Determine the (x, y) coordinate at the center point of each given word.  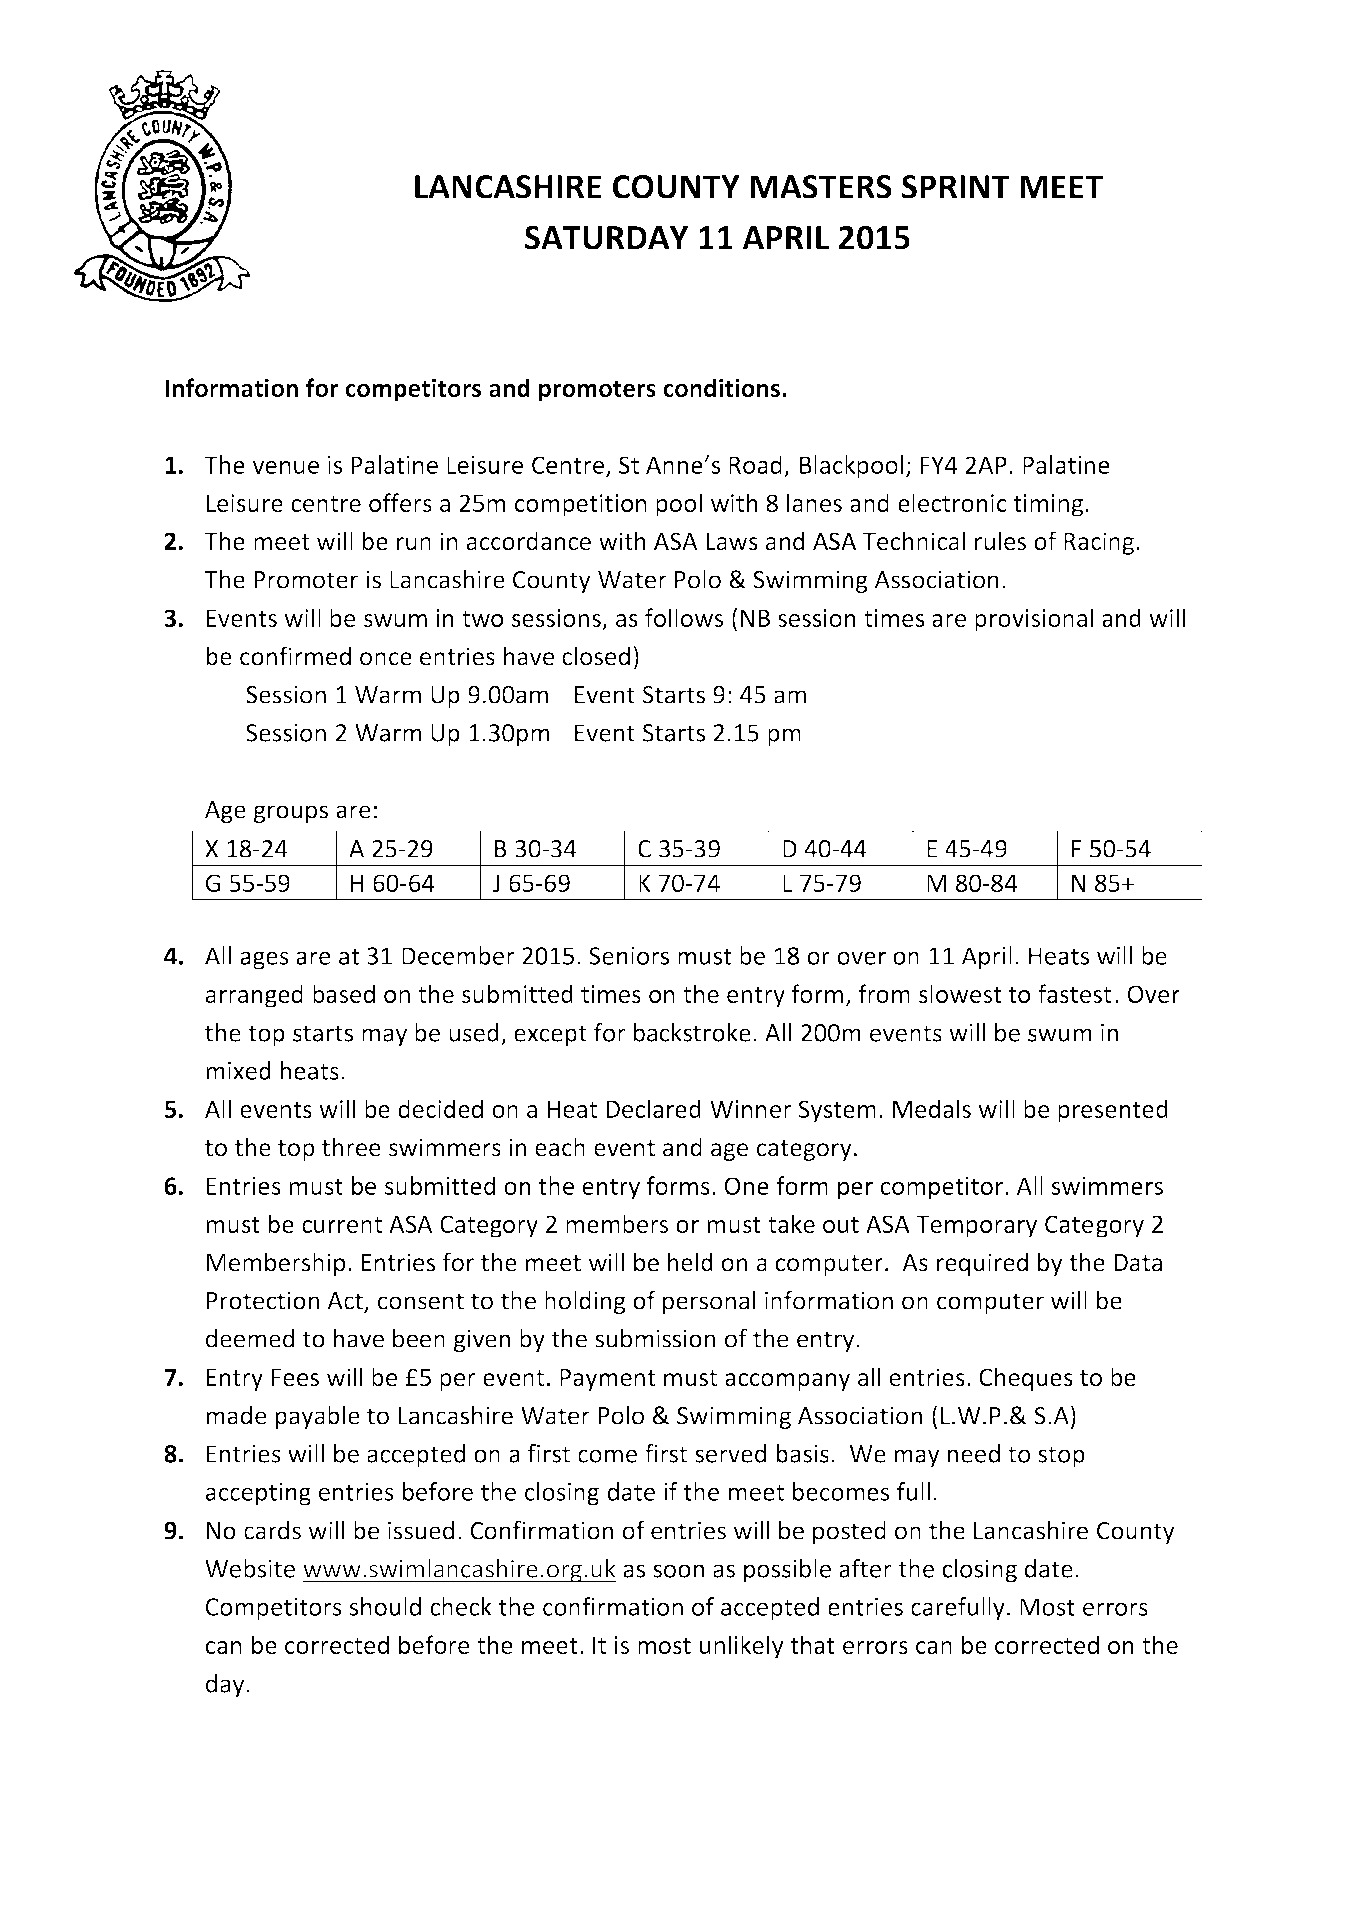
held (690, 1262)
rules (1000, 541)
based (344, 993)
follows (684, 617)
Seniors (629, 956)
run (414, 544)
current (342, 1225)
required (982, 1264)
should (385, 1606)
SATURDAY (606, 237)
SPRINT (956, 187)
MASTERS (821, 187)
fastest (1074, 993)
